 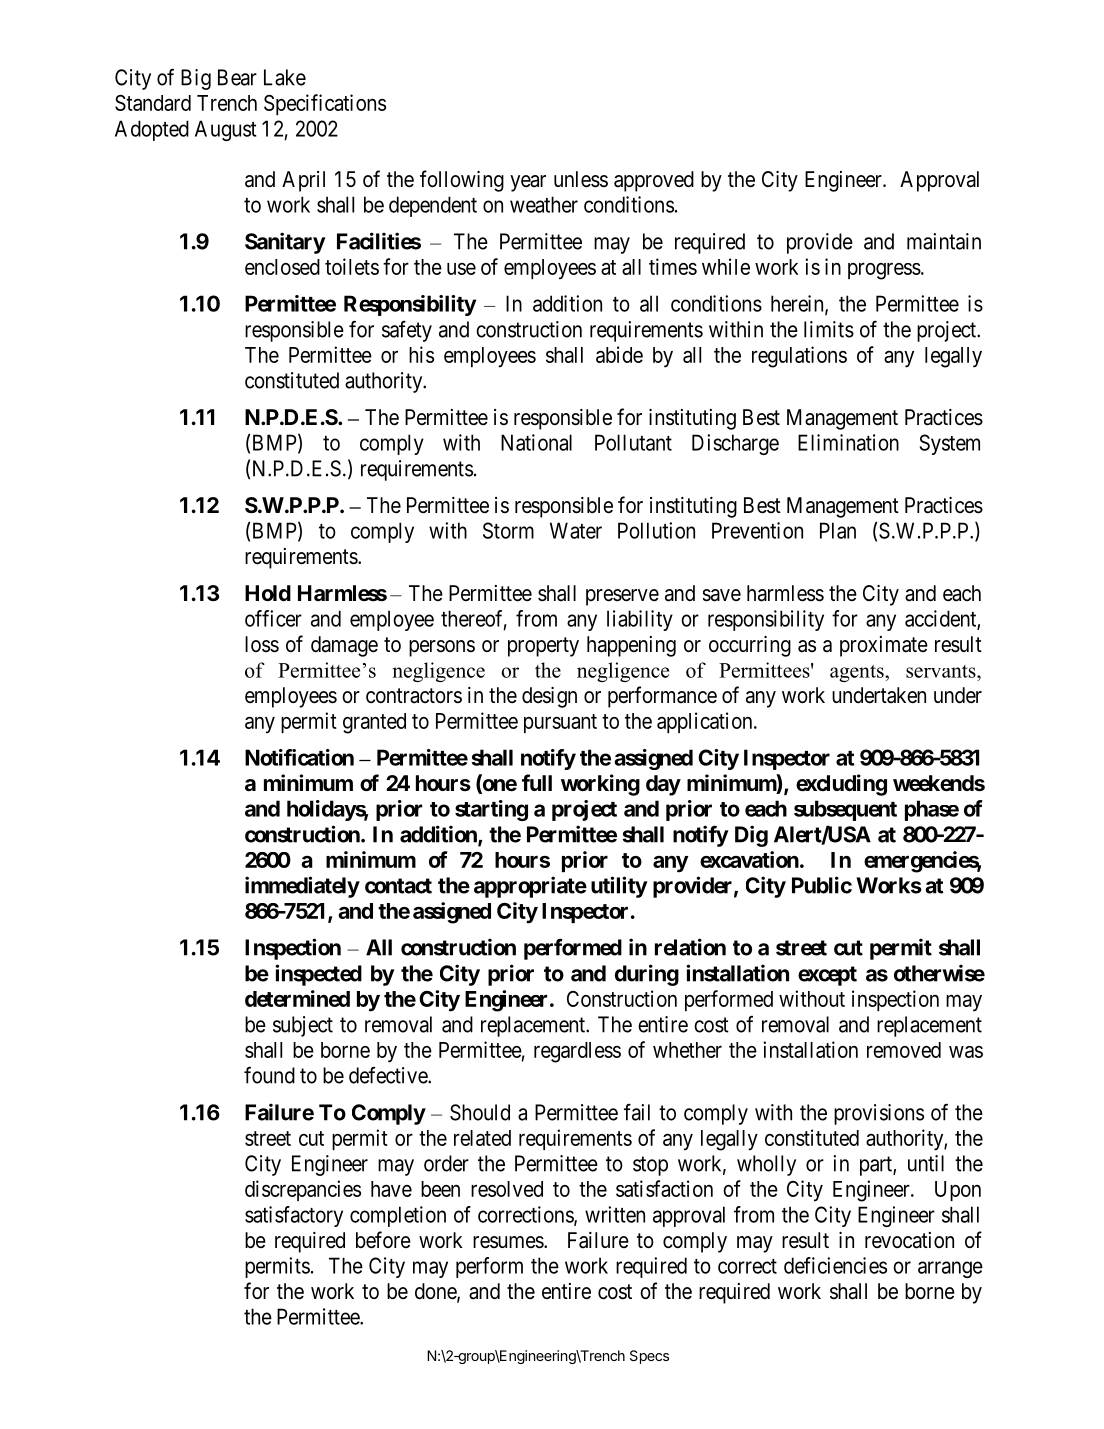 I want to click on agents, so click(x=858, y=673).
